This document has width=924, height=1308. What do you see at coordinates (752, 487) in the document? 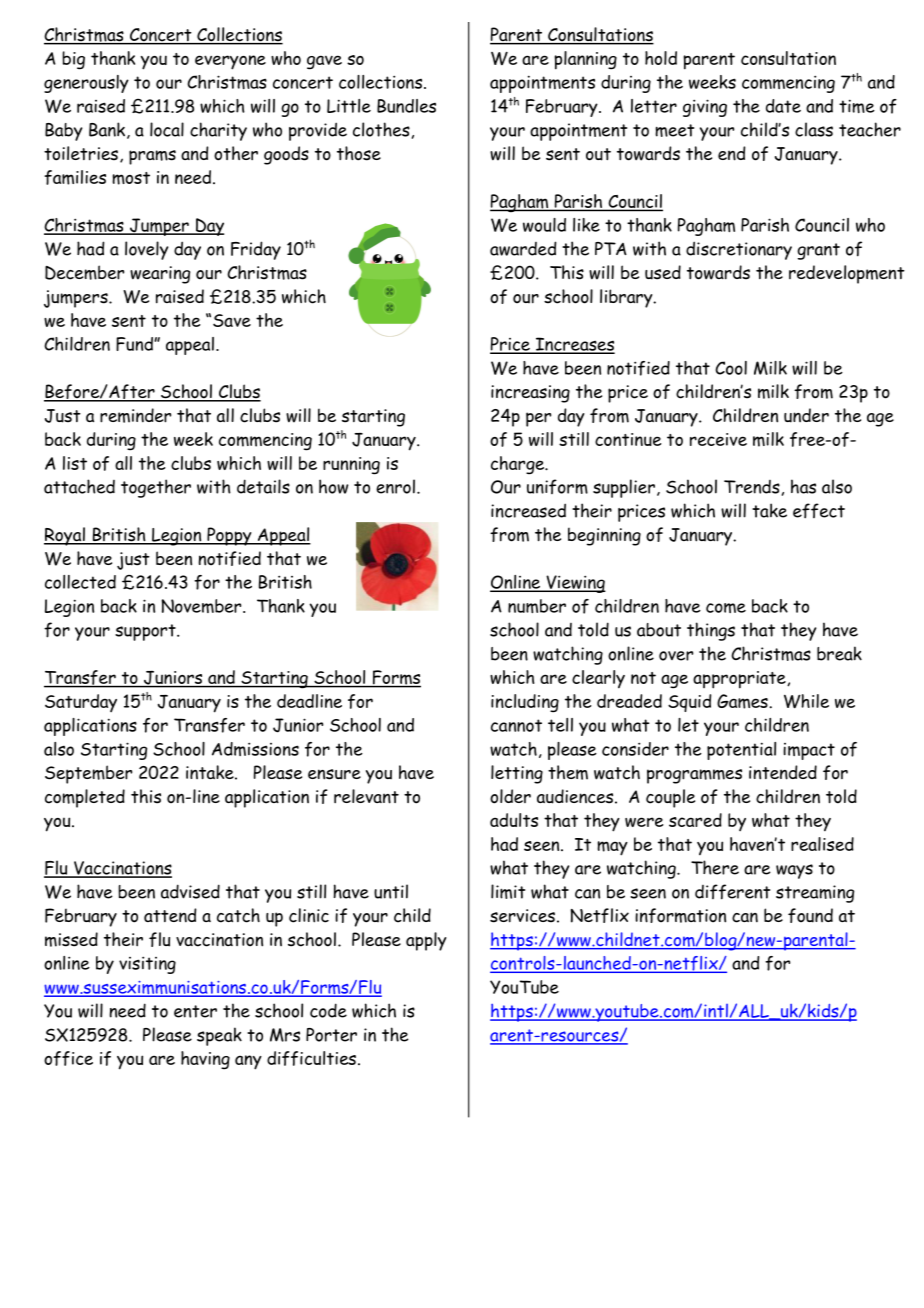
I see `Trends` at bounding box center [752, 487].
